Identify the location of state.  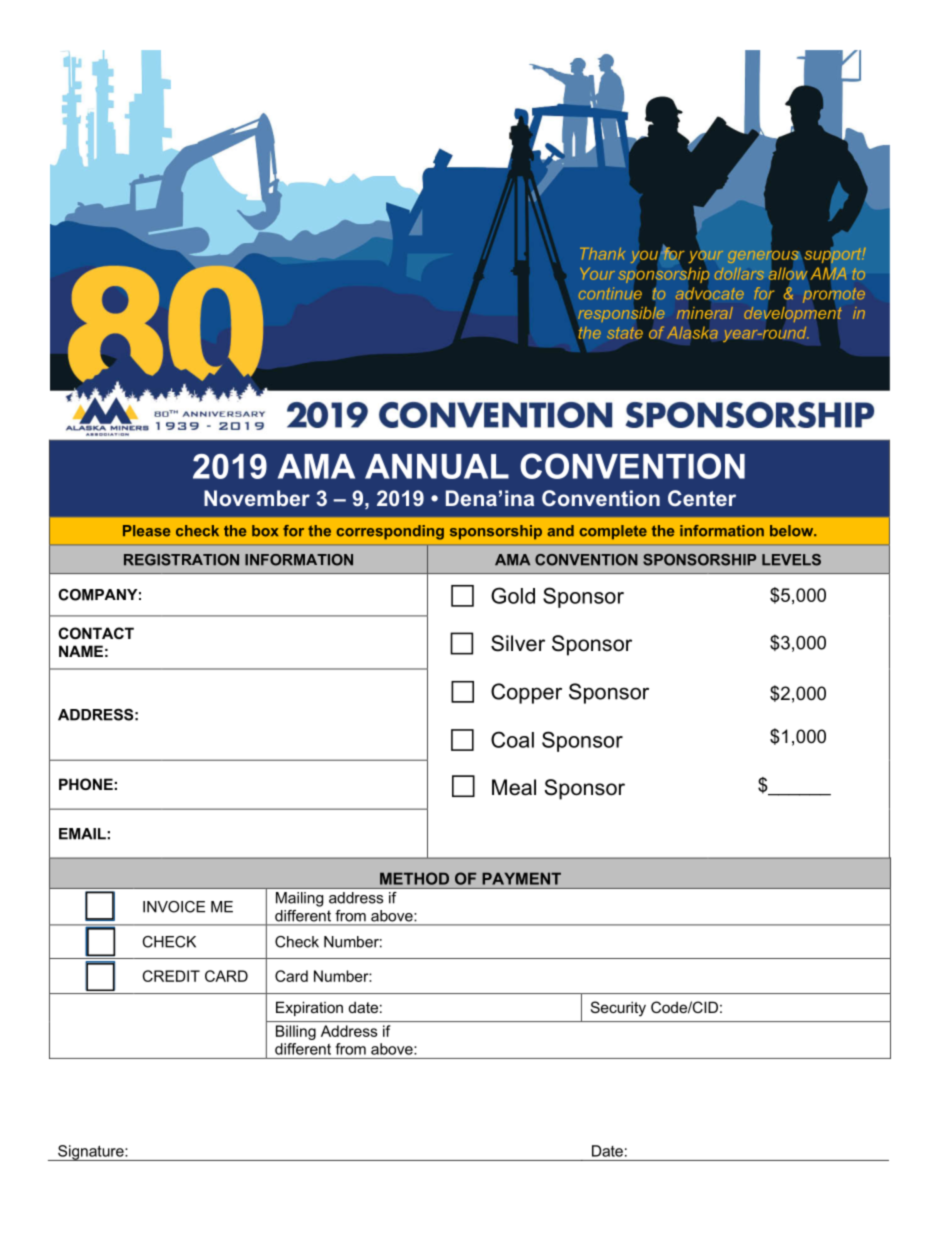
(625, 332).
